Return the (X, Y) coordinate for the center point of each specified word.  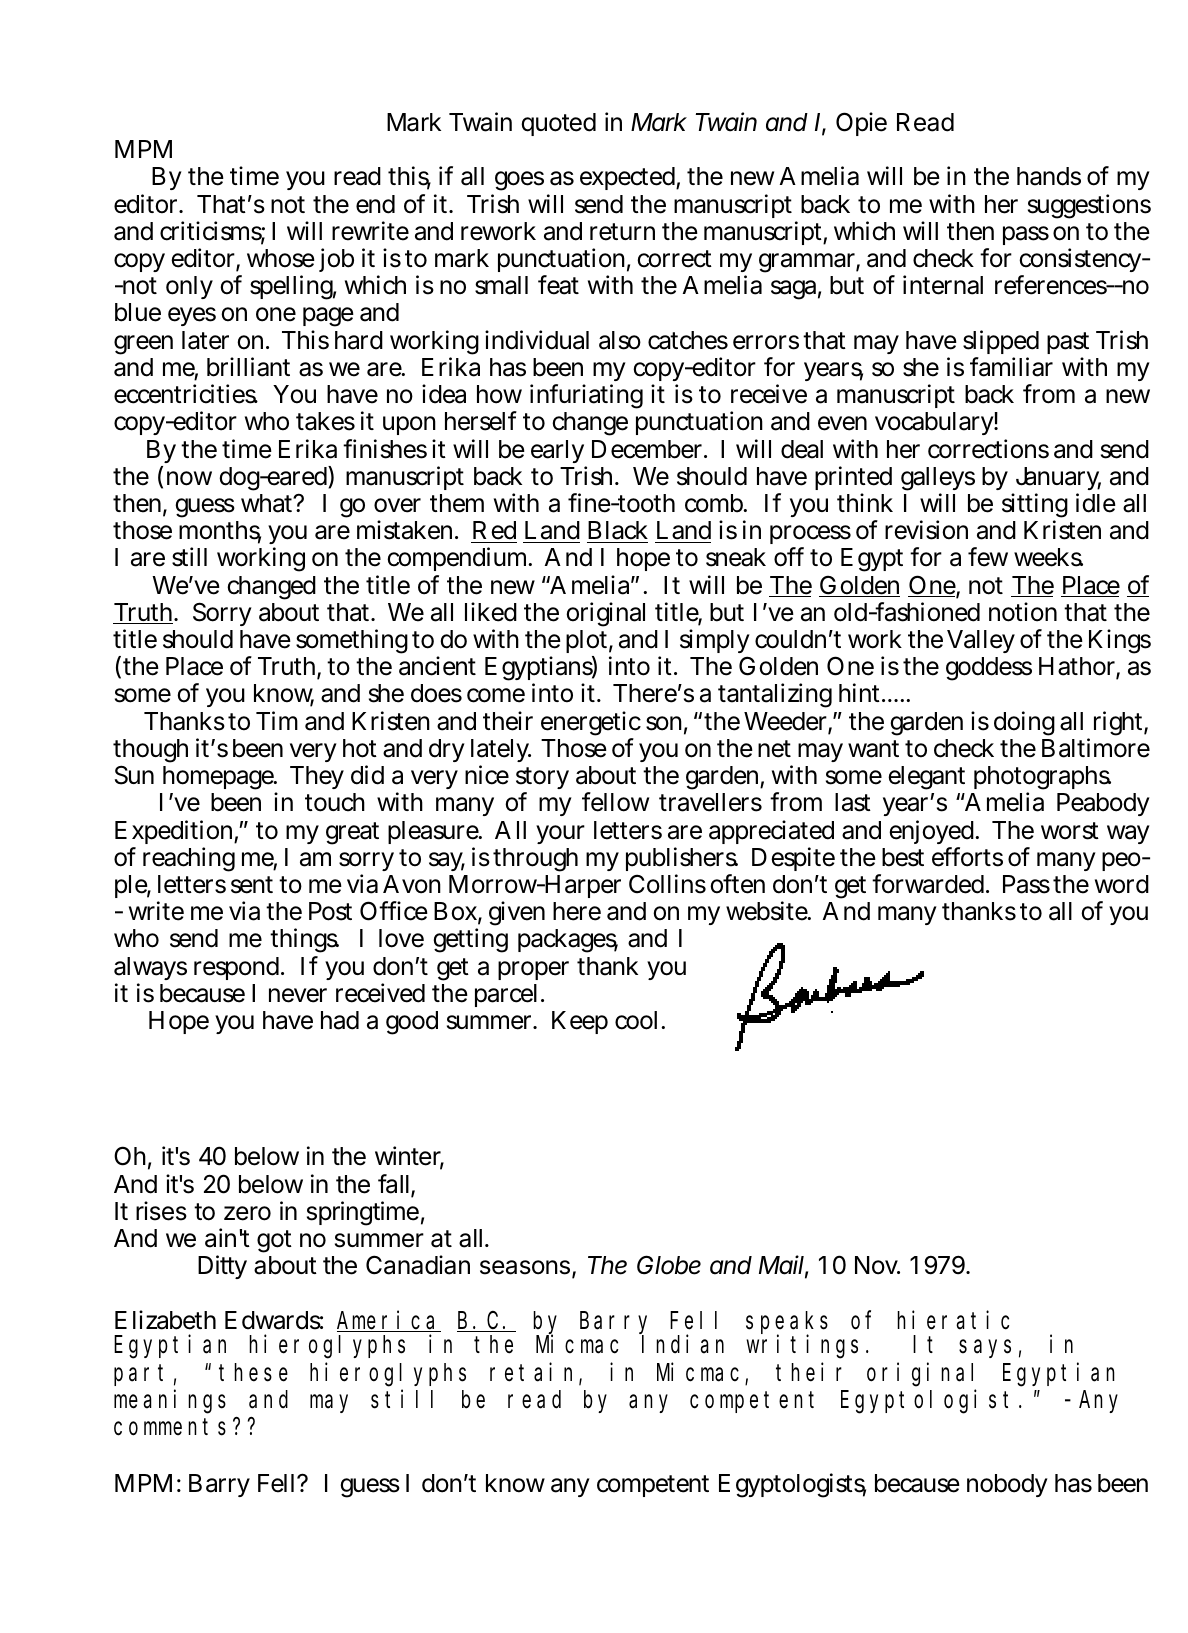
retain (535, 1373)
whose (281, 258)
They (317, 777)
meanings (170, 1402)
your (560, 834)
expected (630, 178)
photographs (1042, 779)
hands (1049, 176)
